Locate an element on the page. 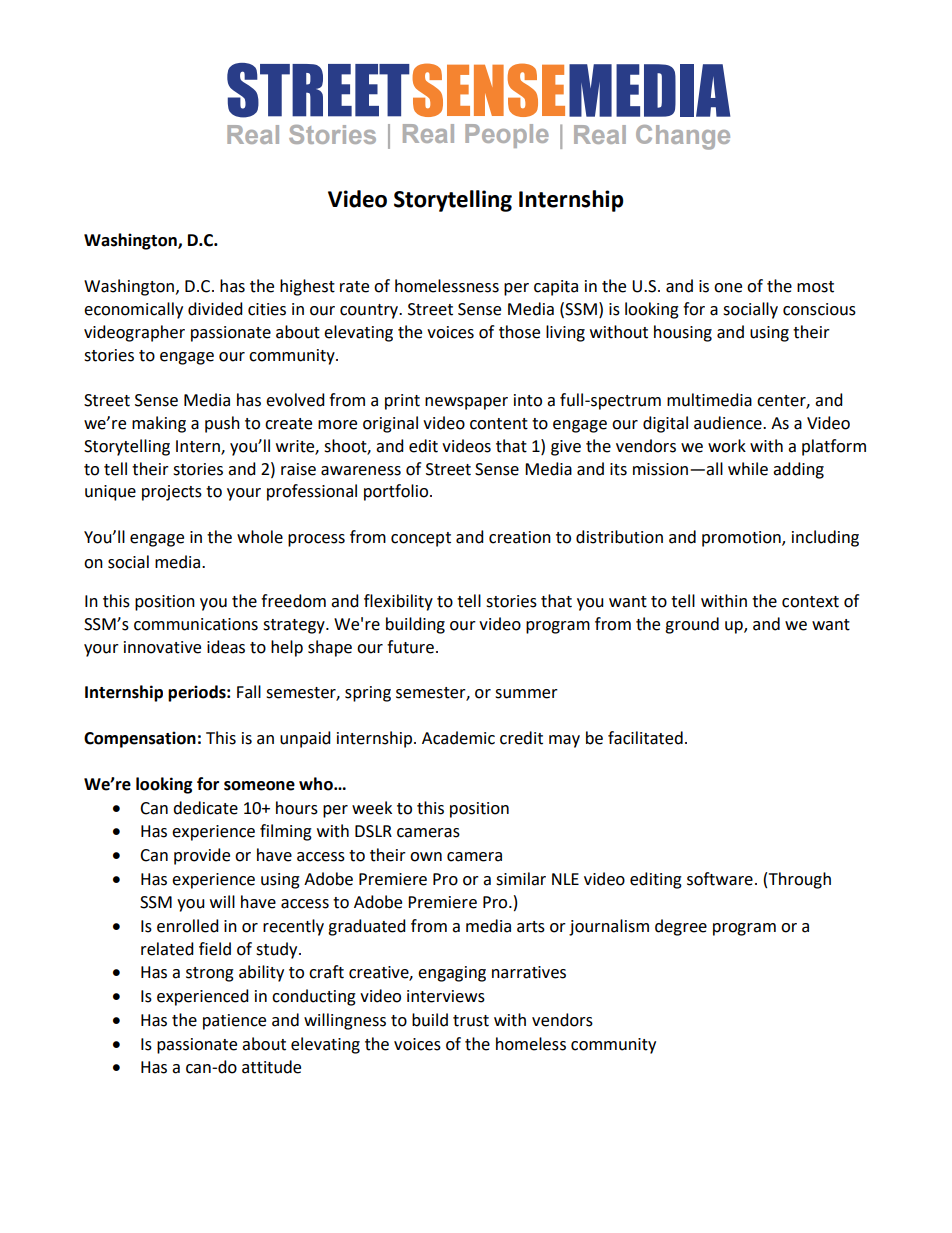 This document has width=952, height=1233. while is located at coordinates (748, 469).
